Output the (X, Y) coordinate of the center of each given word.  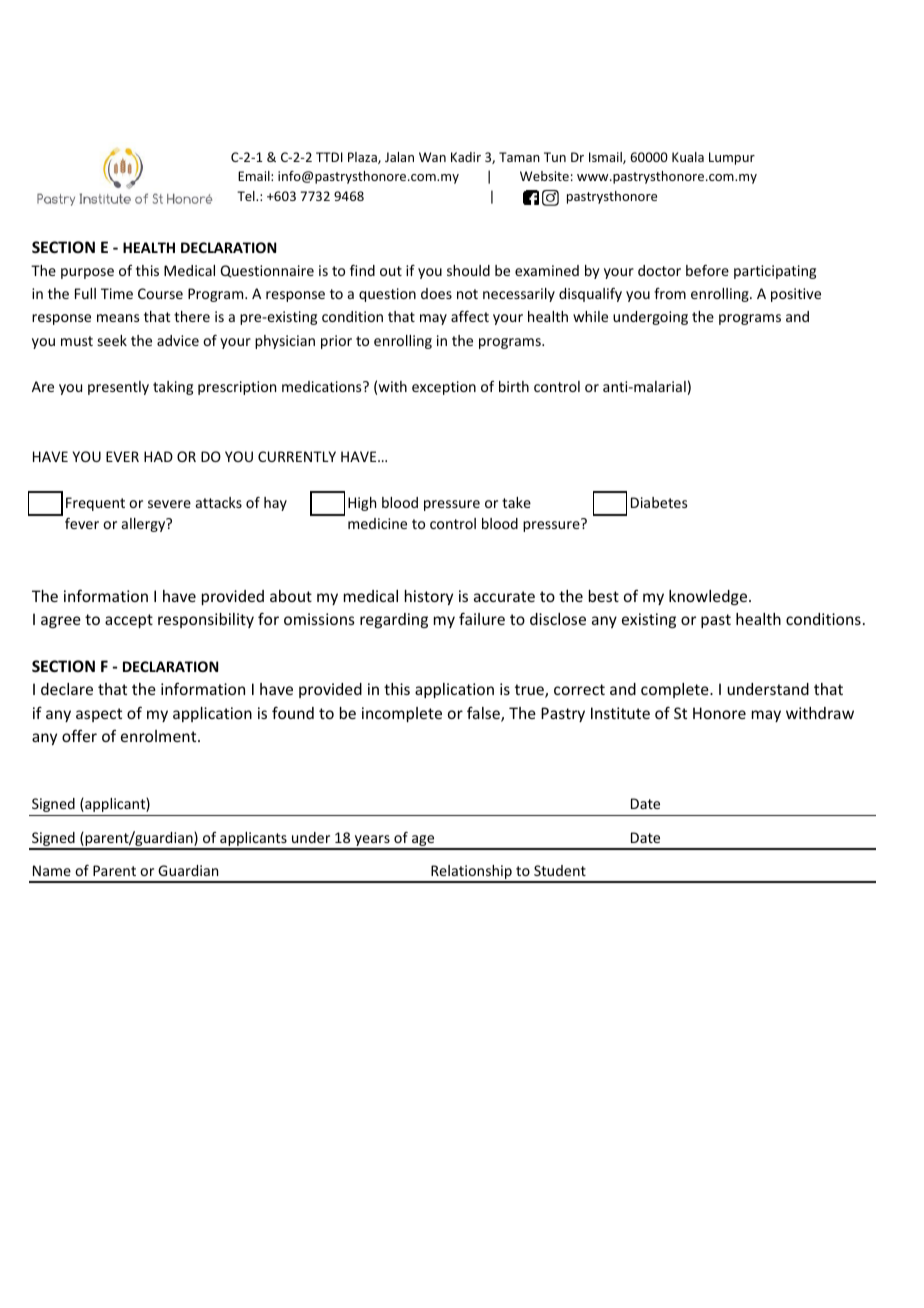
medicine (377, 523)
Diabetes (659, 502)
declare (67, 689)
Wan (432, 157)
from (670, 293)
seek (112, 340)
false (484, 714)
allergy (145, 525)
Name (52, 870)
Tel (247, 196)
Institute (620, 713)
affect (470, 316)
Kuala (688, 157)
